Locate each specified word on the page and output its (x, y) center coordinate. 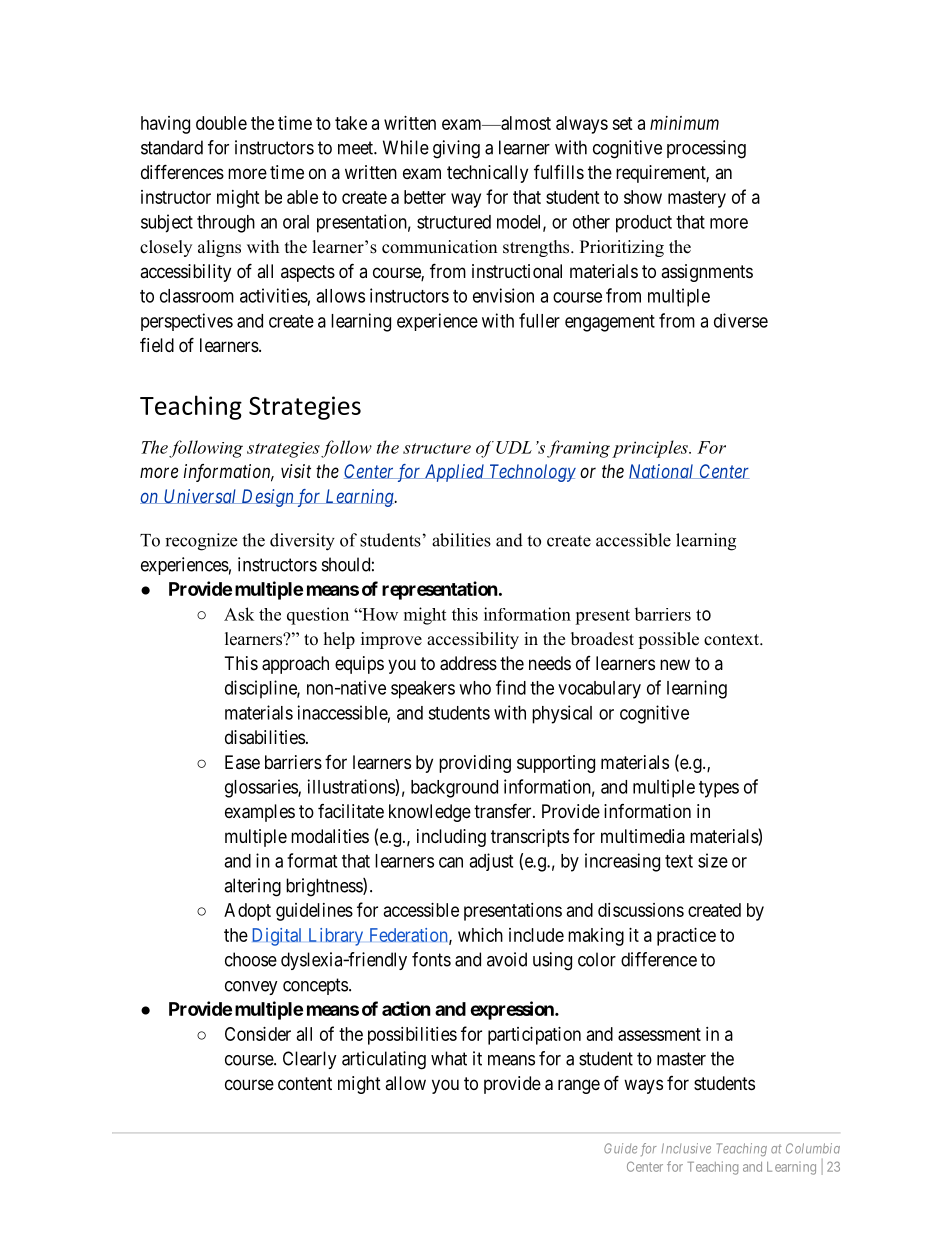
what (449, 1058)
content (305, 1083)
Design (267, 498)
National (663, 471)
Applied (454, 473)
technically (487, 174)
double (221, 123)
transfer (504, 810)
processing (706, 149)
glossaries (262, 788)
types (719, 789)
